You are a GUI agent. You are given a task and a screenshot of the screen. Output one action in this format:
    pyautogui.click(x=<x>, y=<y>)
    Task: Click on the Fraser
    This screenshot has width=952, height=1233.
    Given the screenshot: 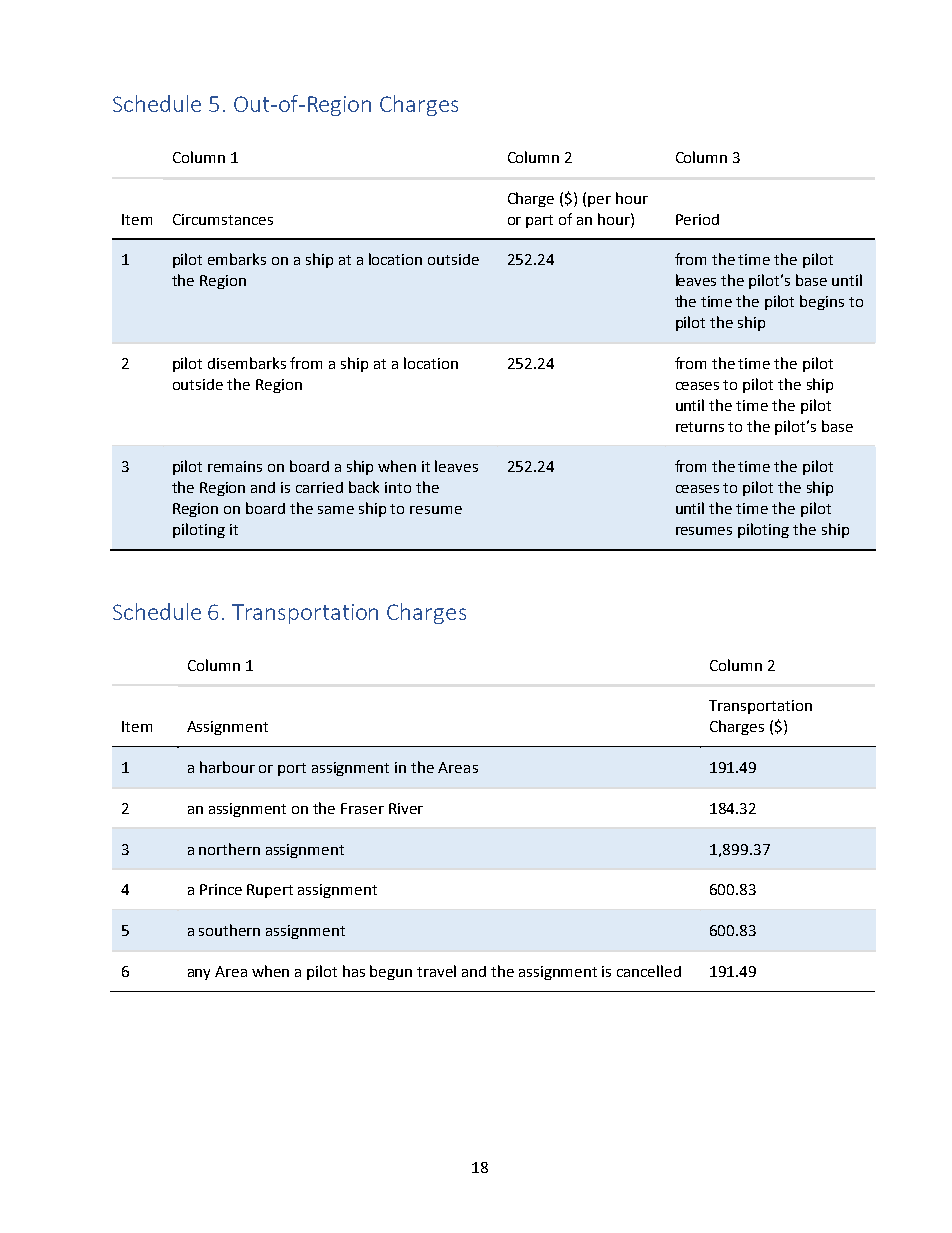 What is the action you would take?
    pyautogui.click(x=362, y=808)
